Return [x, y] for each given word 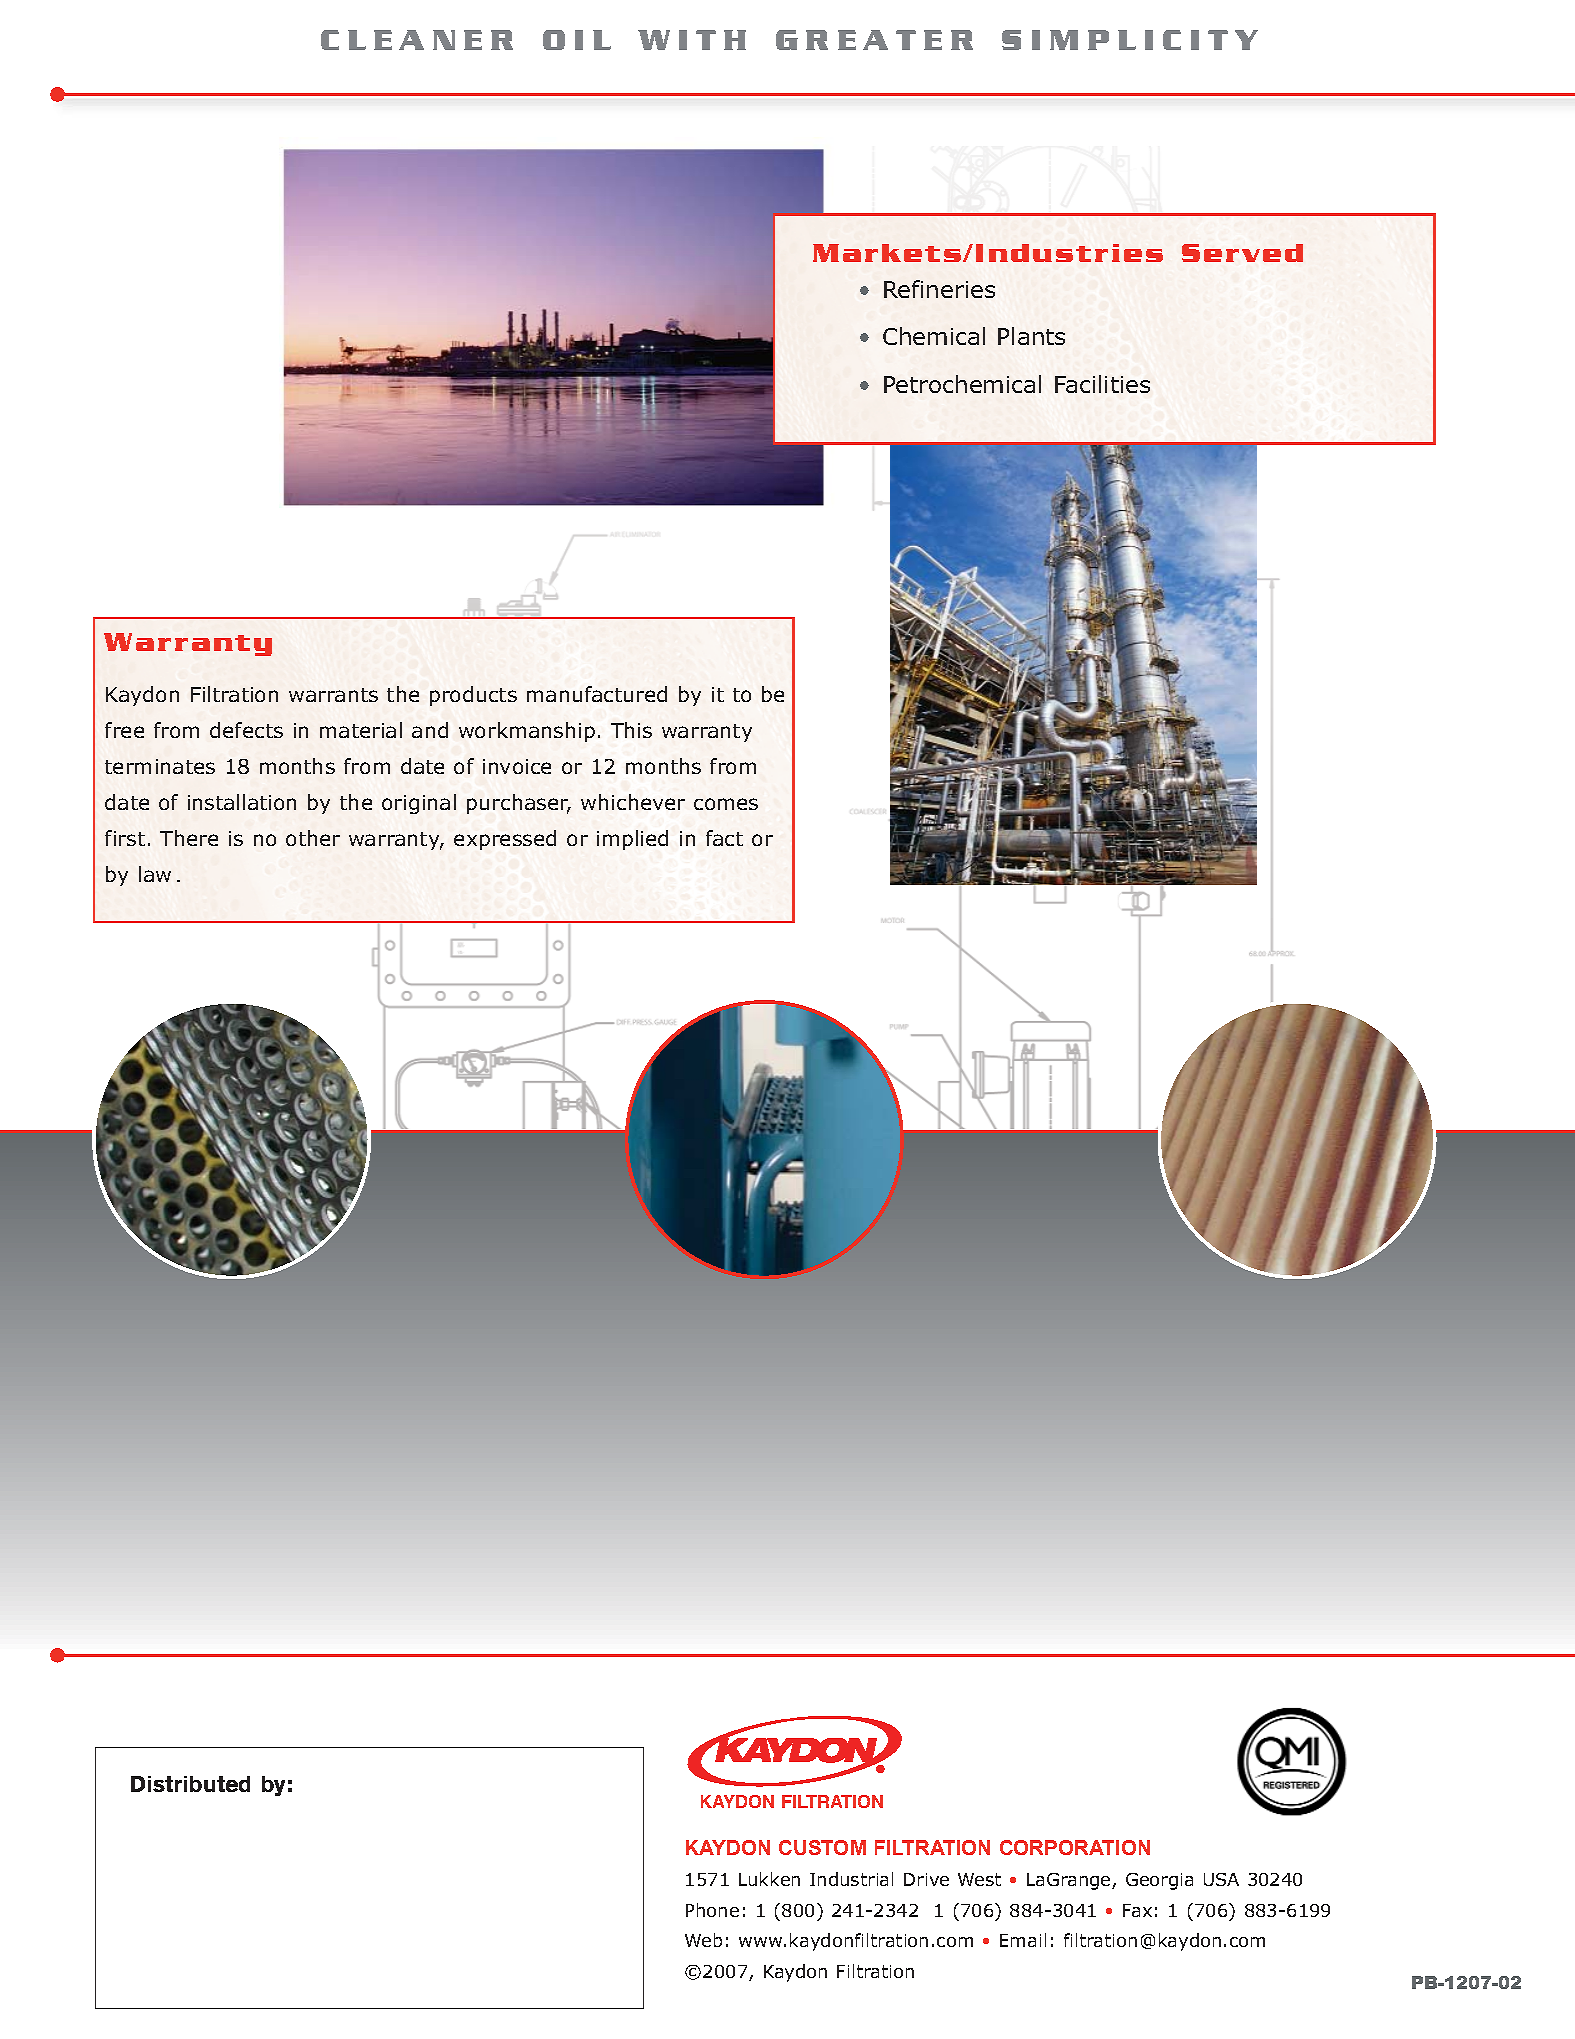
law [155, 874]
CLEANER [417, 40]
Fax [1137, 1910]
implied [632, 840]
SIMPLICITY [1130, 40]
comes [726, 804]
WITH [692, 40]
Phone [712, 1910]
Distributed [190, 1784]
